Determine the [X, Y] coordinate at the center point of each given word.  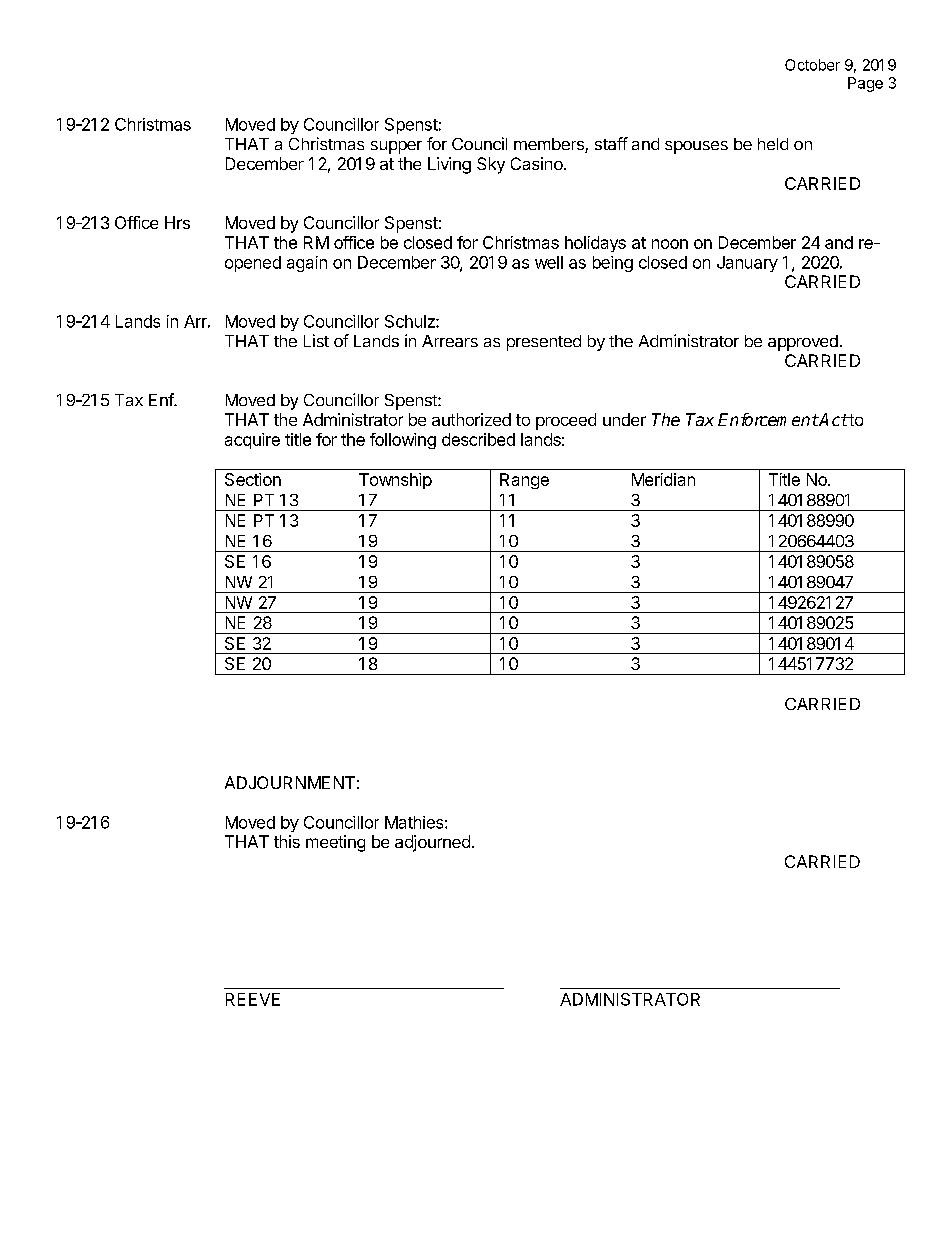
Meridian [663, 479]
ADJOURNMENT [290, 782]
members [550, 145]
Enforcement [768, 419]
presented [544, 343]
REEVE [253, 999]
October [812, 65]
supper [396, 147]
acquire [252, 441]
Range [524, 481]
